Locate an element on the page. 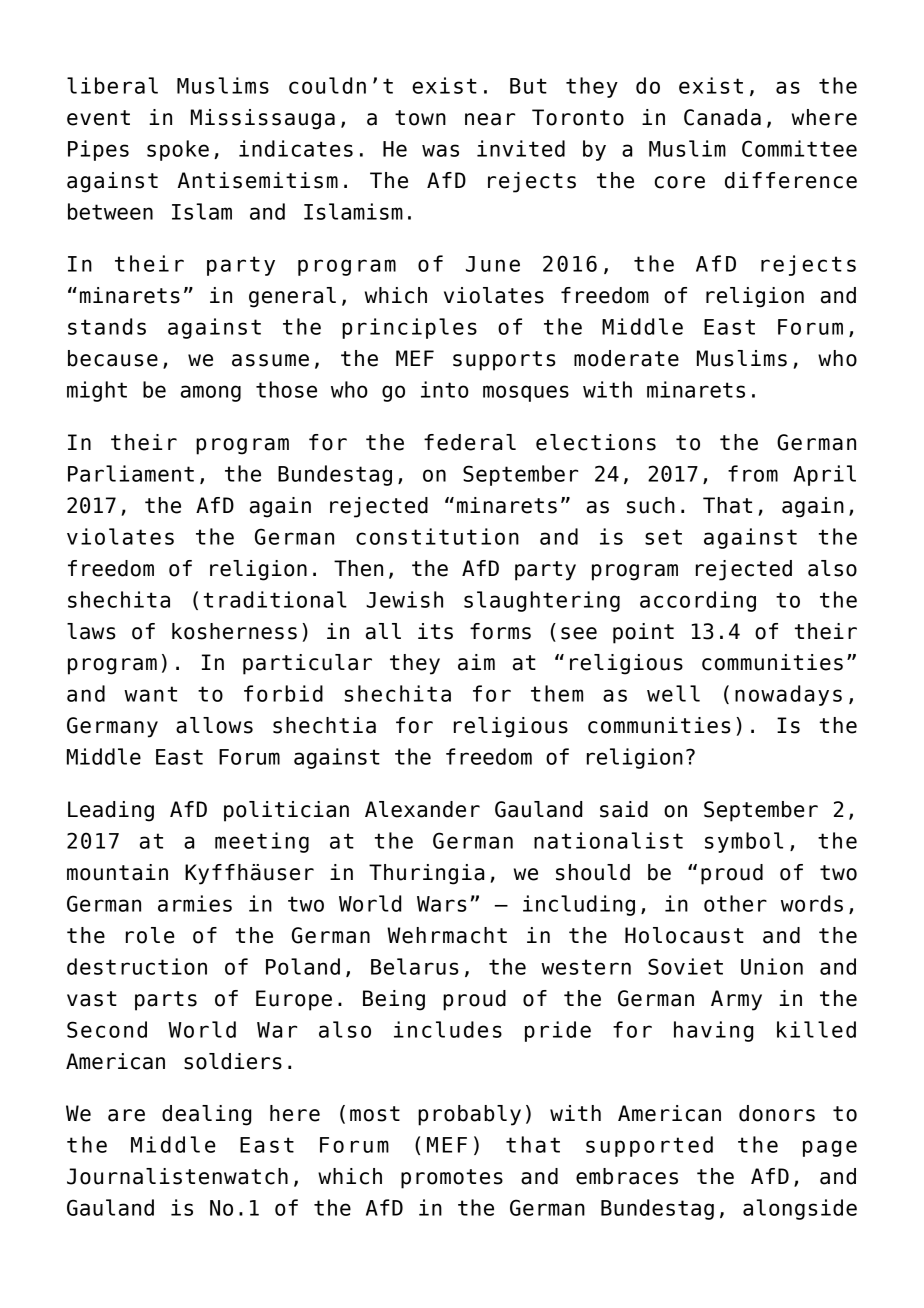  Parliament is located at coordinates (131, 473).
